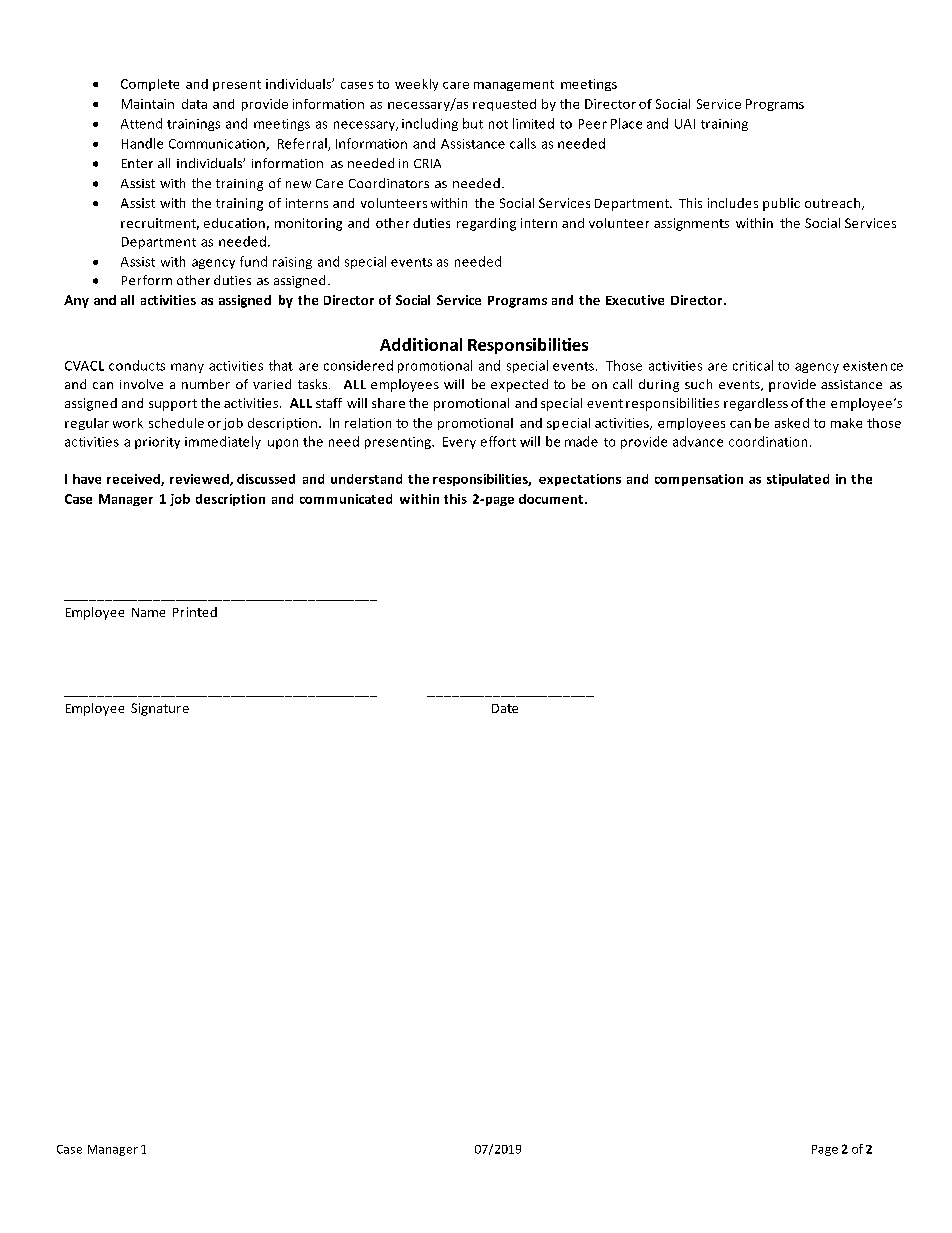  Describe the element at coordinates (519, 385) in the page. I see `expected` at that location.
